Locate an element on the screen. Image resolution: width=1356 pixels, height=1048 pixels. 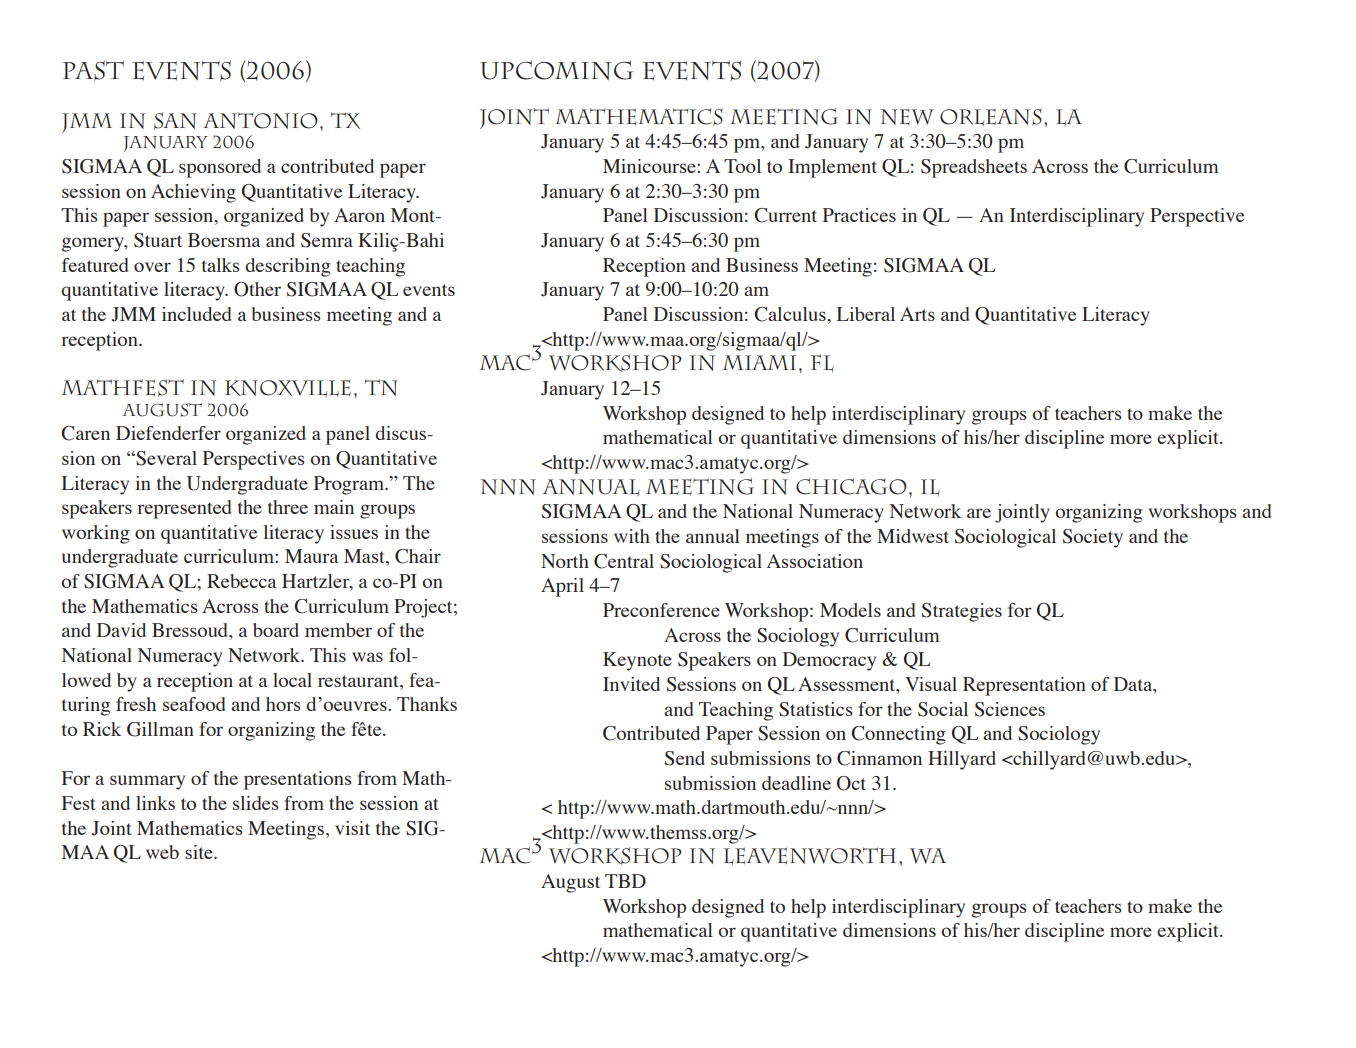
Chicago is located at coordinates (851, 486).
